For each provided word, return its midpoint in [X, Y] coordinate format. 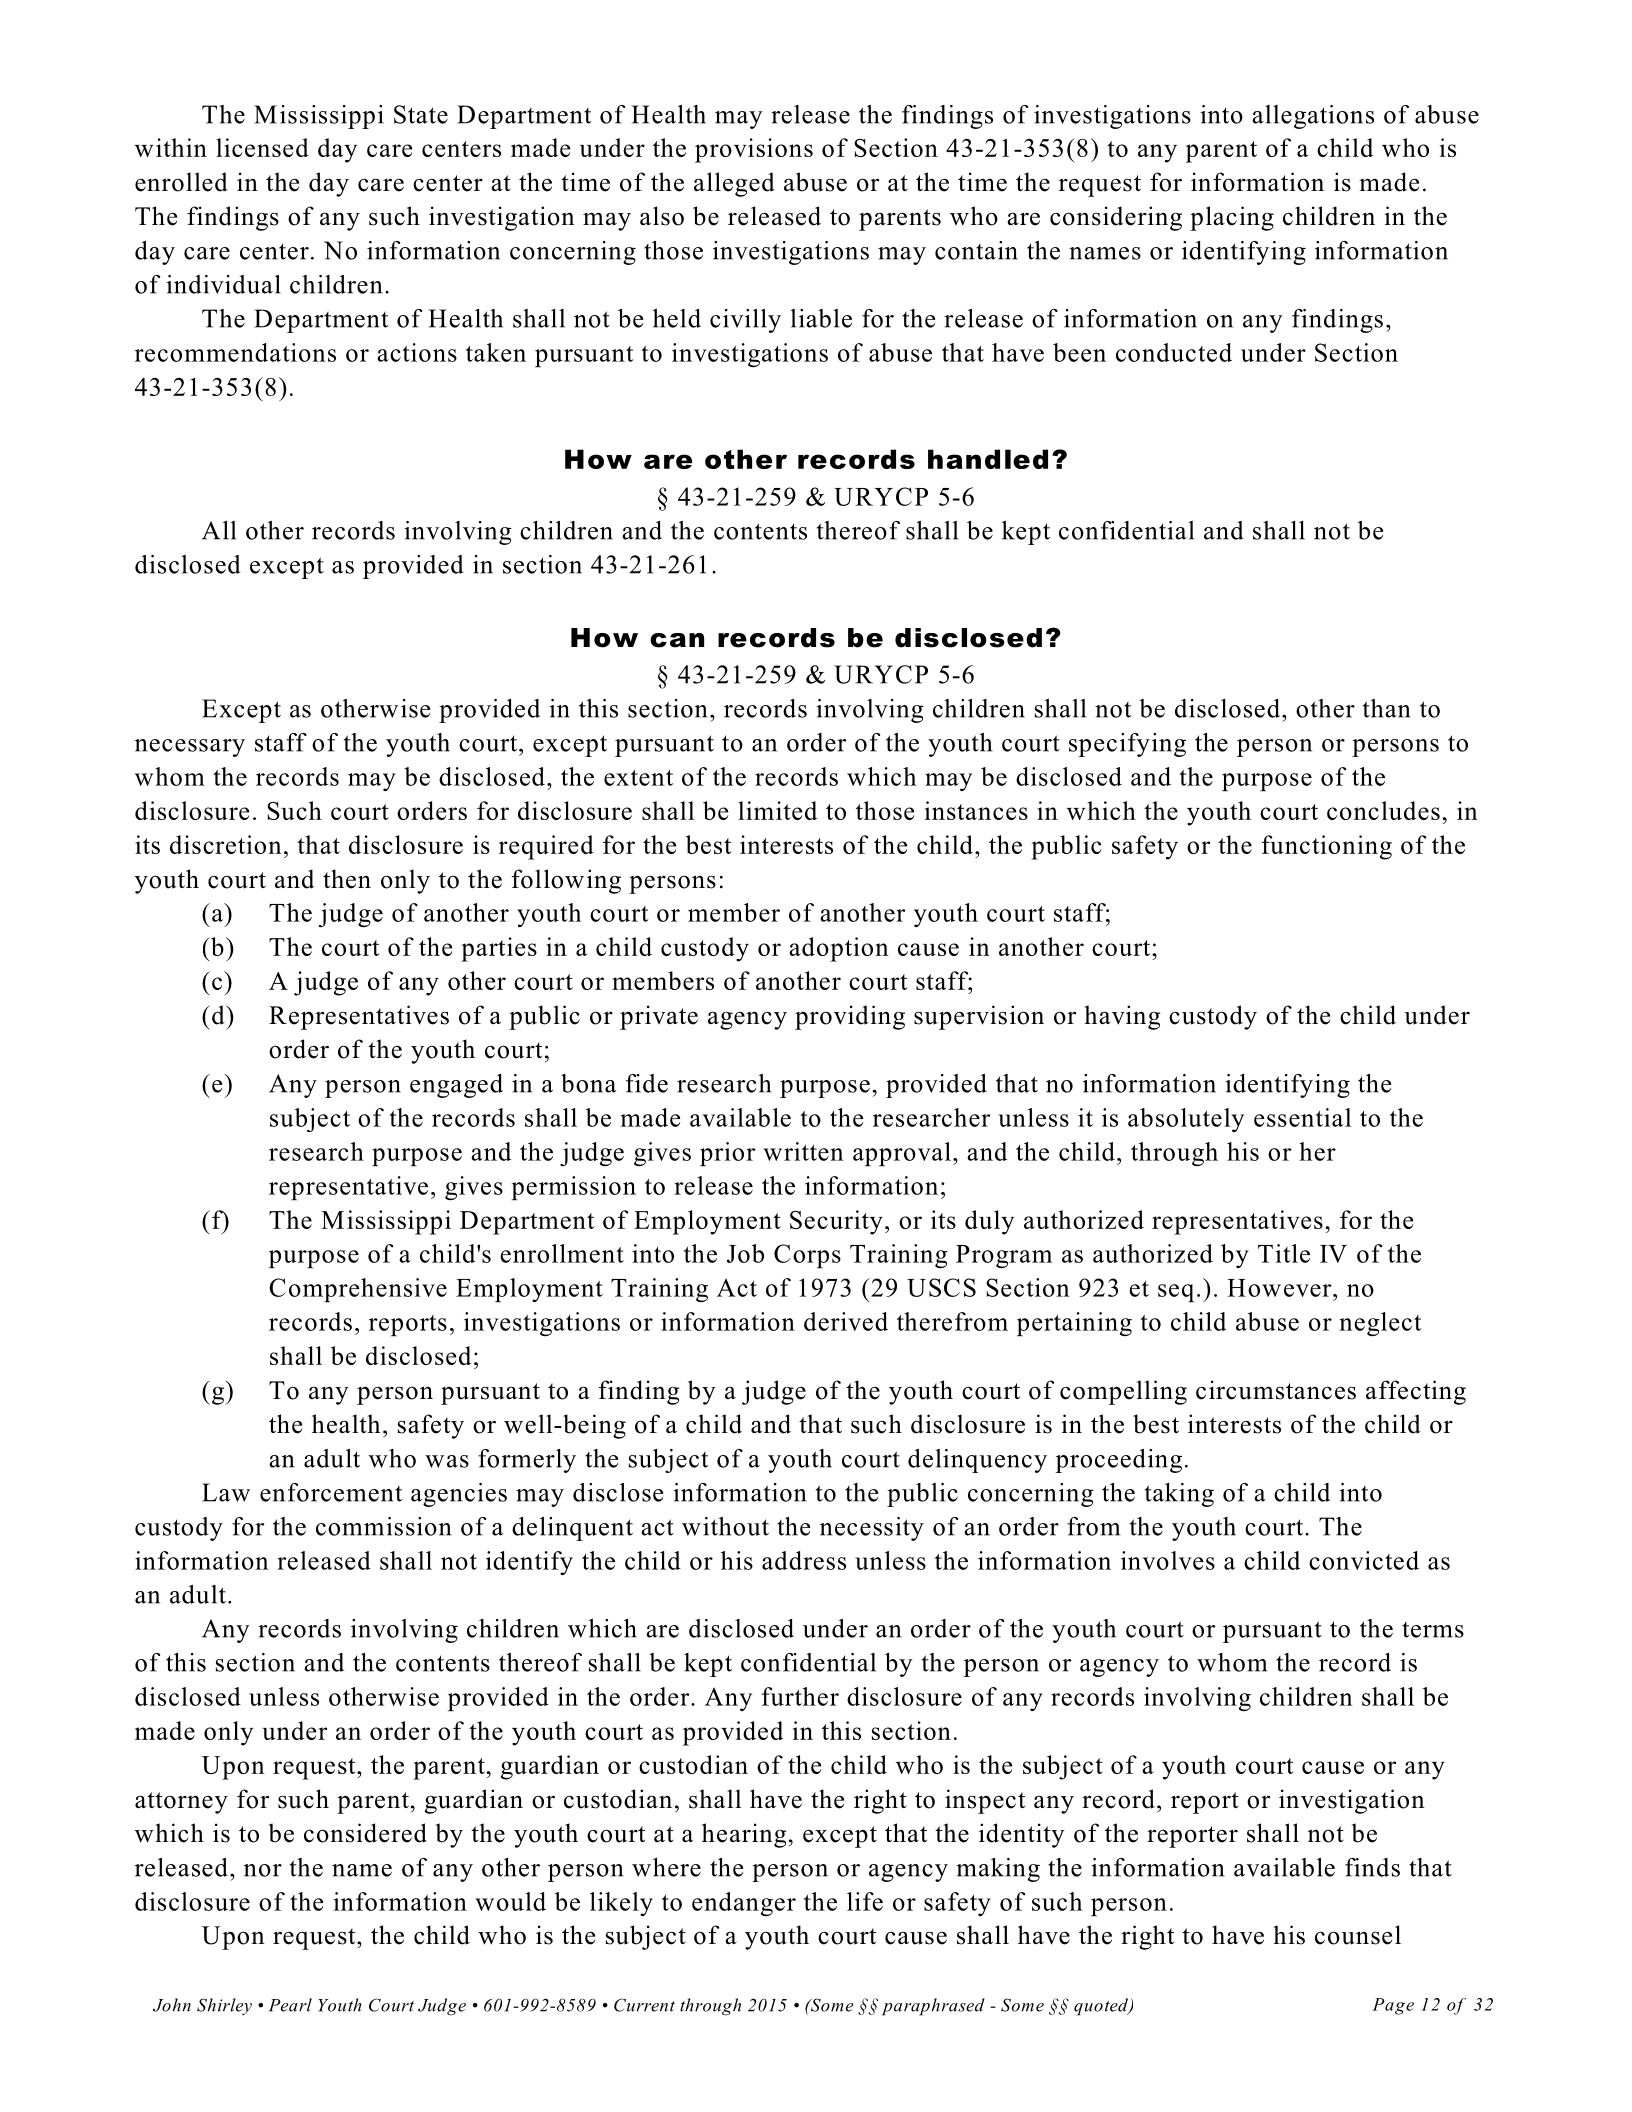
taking [1179, 1495]
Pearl [290, 2005]
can [677, 640]
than [1386, 708]
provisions [754, 150]
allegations [1313, 117]
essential [1302, 1117]
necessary [190, 748]
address [804, 1560]
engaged [456, 1086]
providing [850, 1017]
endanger [744, 1904]
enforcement [331, 1492]
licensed [262, 147]
